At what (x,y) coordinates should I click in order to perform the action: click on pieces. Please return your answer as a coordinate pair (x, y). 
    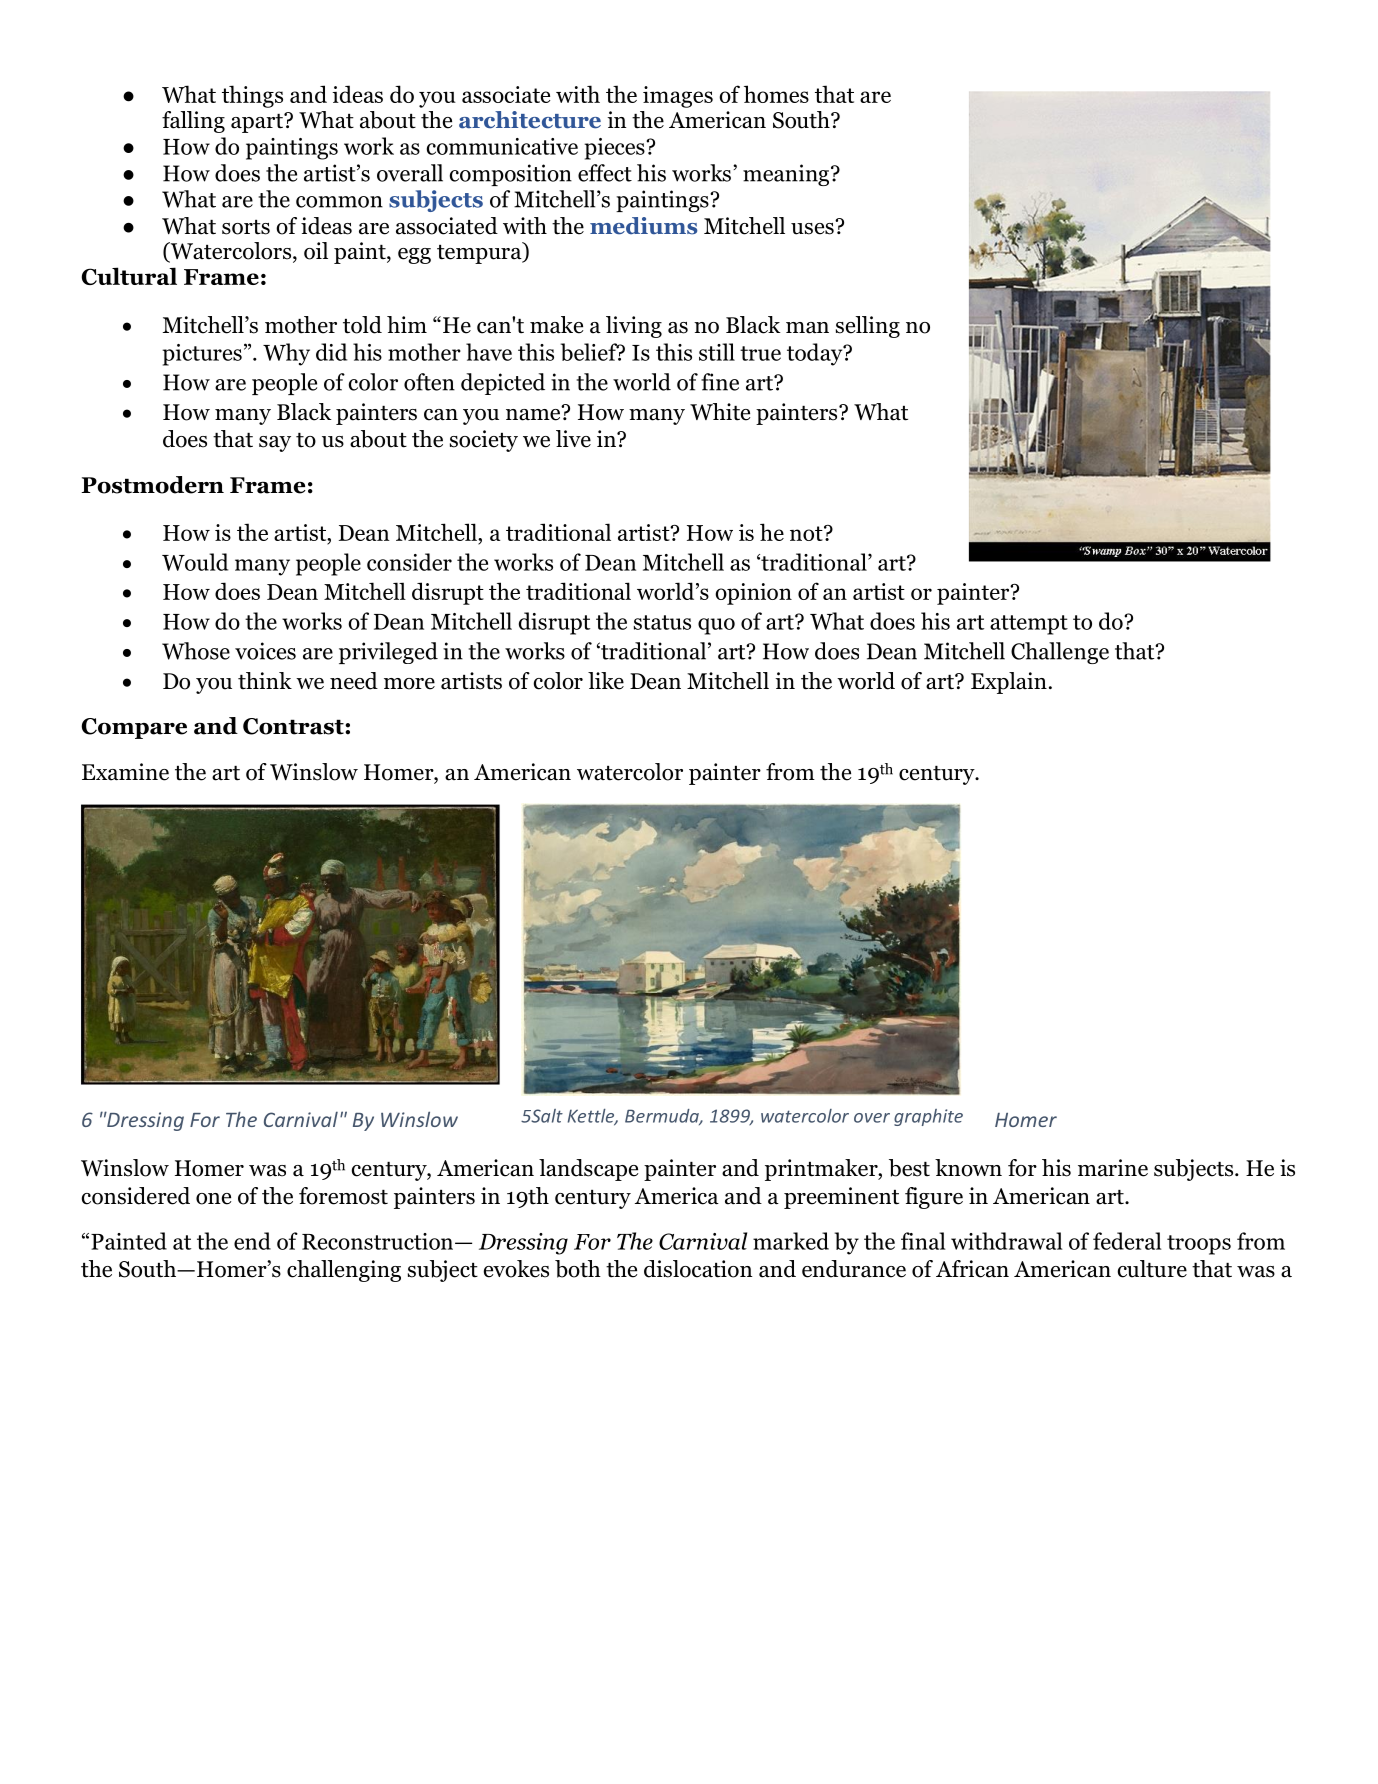
    Looking at the image, I should click on (615, 149).
